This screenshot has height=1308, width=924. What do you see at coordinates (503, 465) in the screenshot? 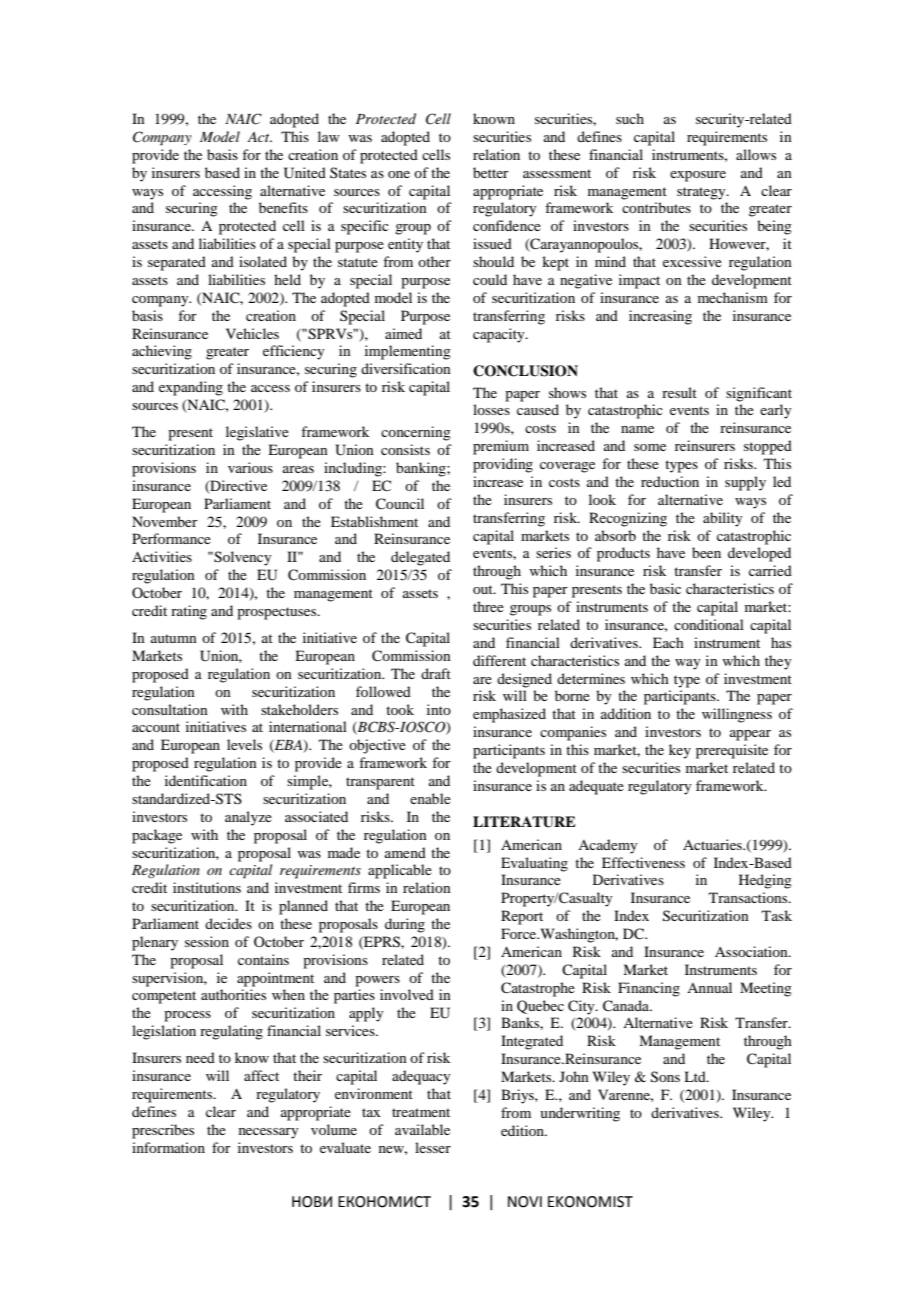
I see `providing` at bounding box center [503, 465].
